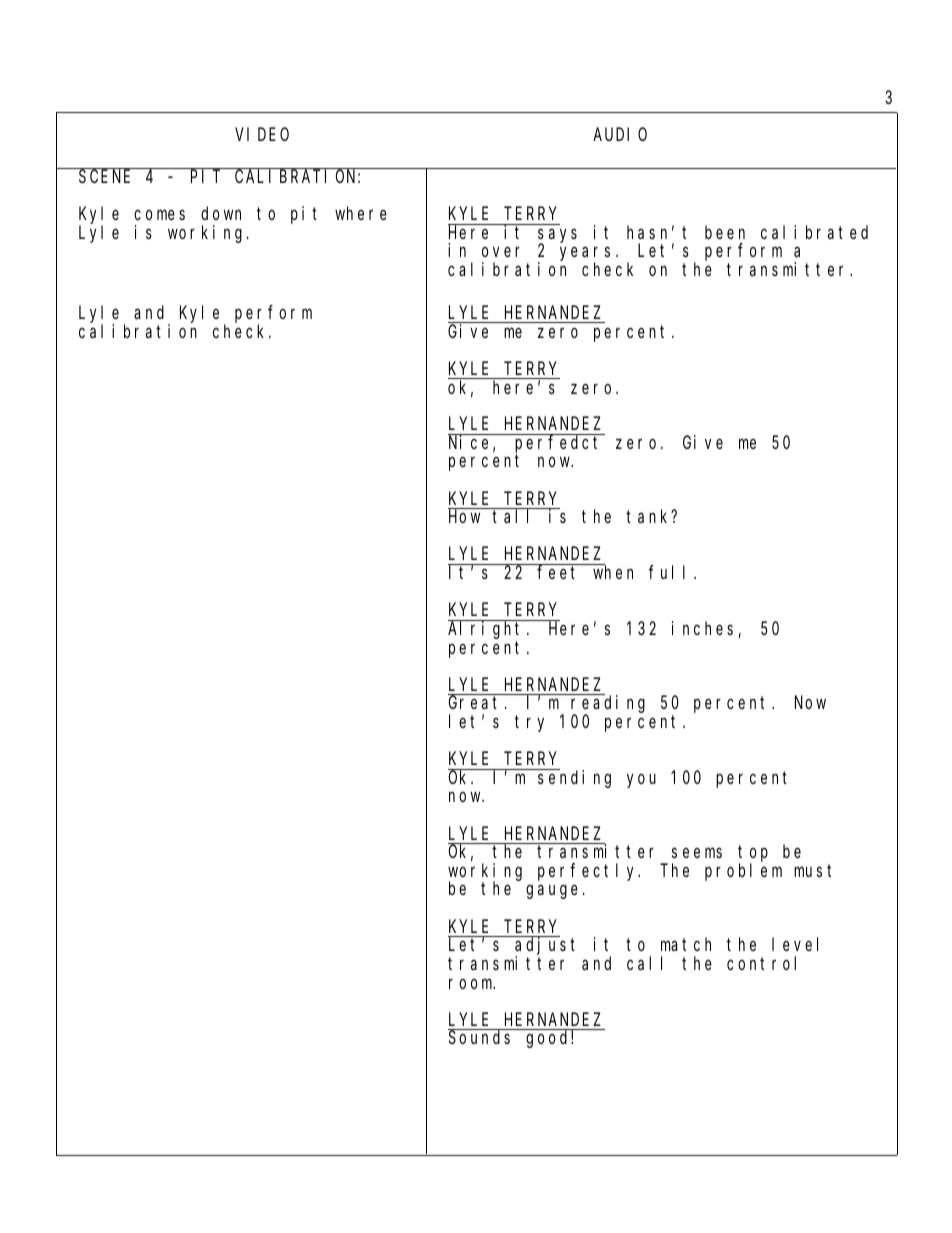  What do you see at coordinates (464, 517) in the screenshot?
I see `How` at bounding box center [464, 517].
